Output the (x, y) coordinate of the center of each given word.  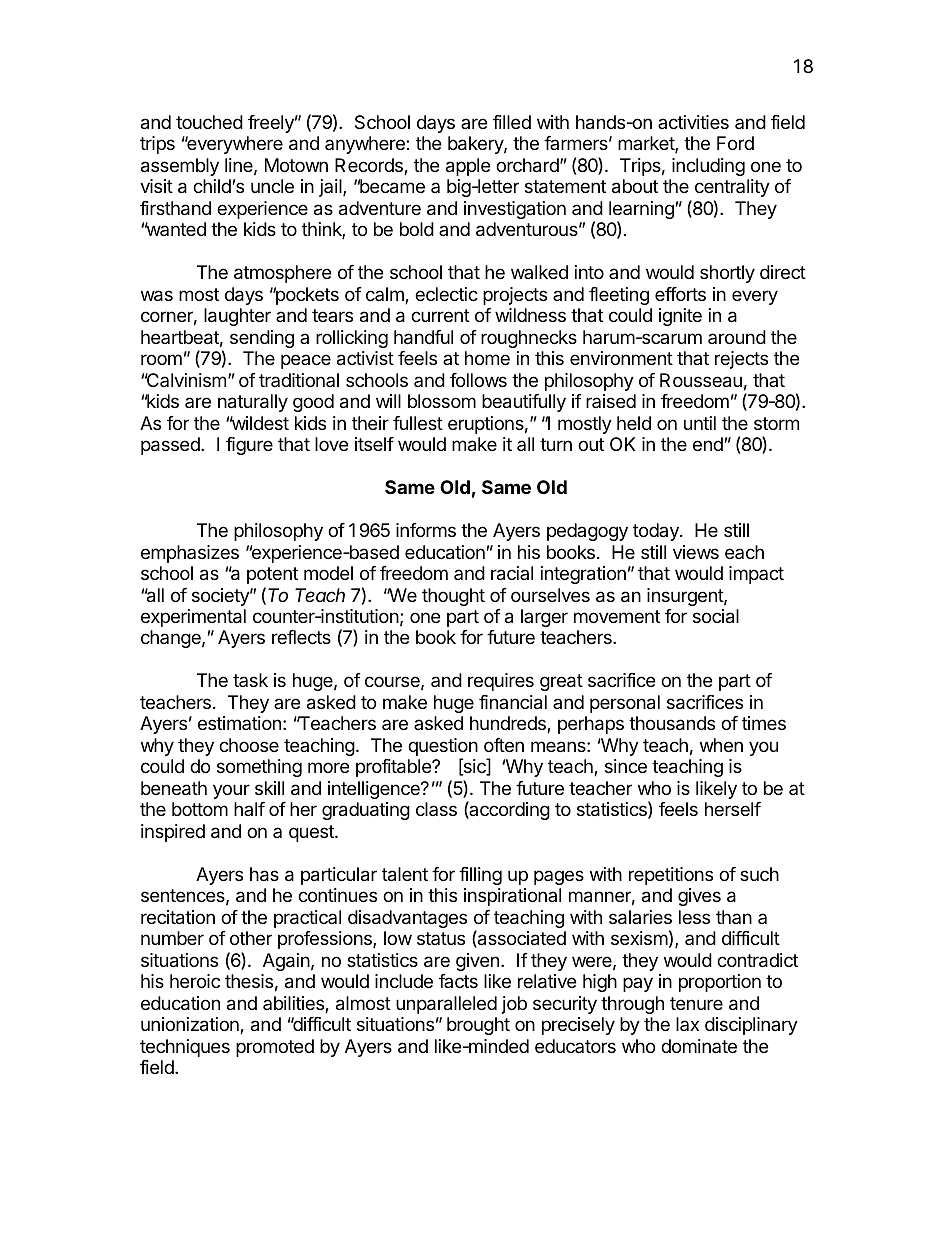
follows (478, 380)
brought (478, 1026)
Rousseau (701, 380)
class (436, 809)
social (716, 616)
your (231, 791)
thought (453, 597)
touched (209, 122)
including (708, 167)
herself (733, 809)
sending (262, 339)
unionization (191, 1025)
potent (272, 575)
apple (468, 167)
